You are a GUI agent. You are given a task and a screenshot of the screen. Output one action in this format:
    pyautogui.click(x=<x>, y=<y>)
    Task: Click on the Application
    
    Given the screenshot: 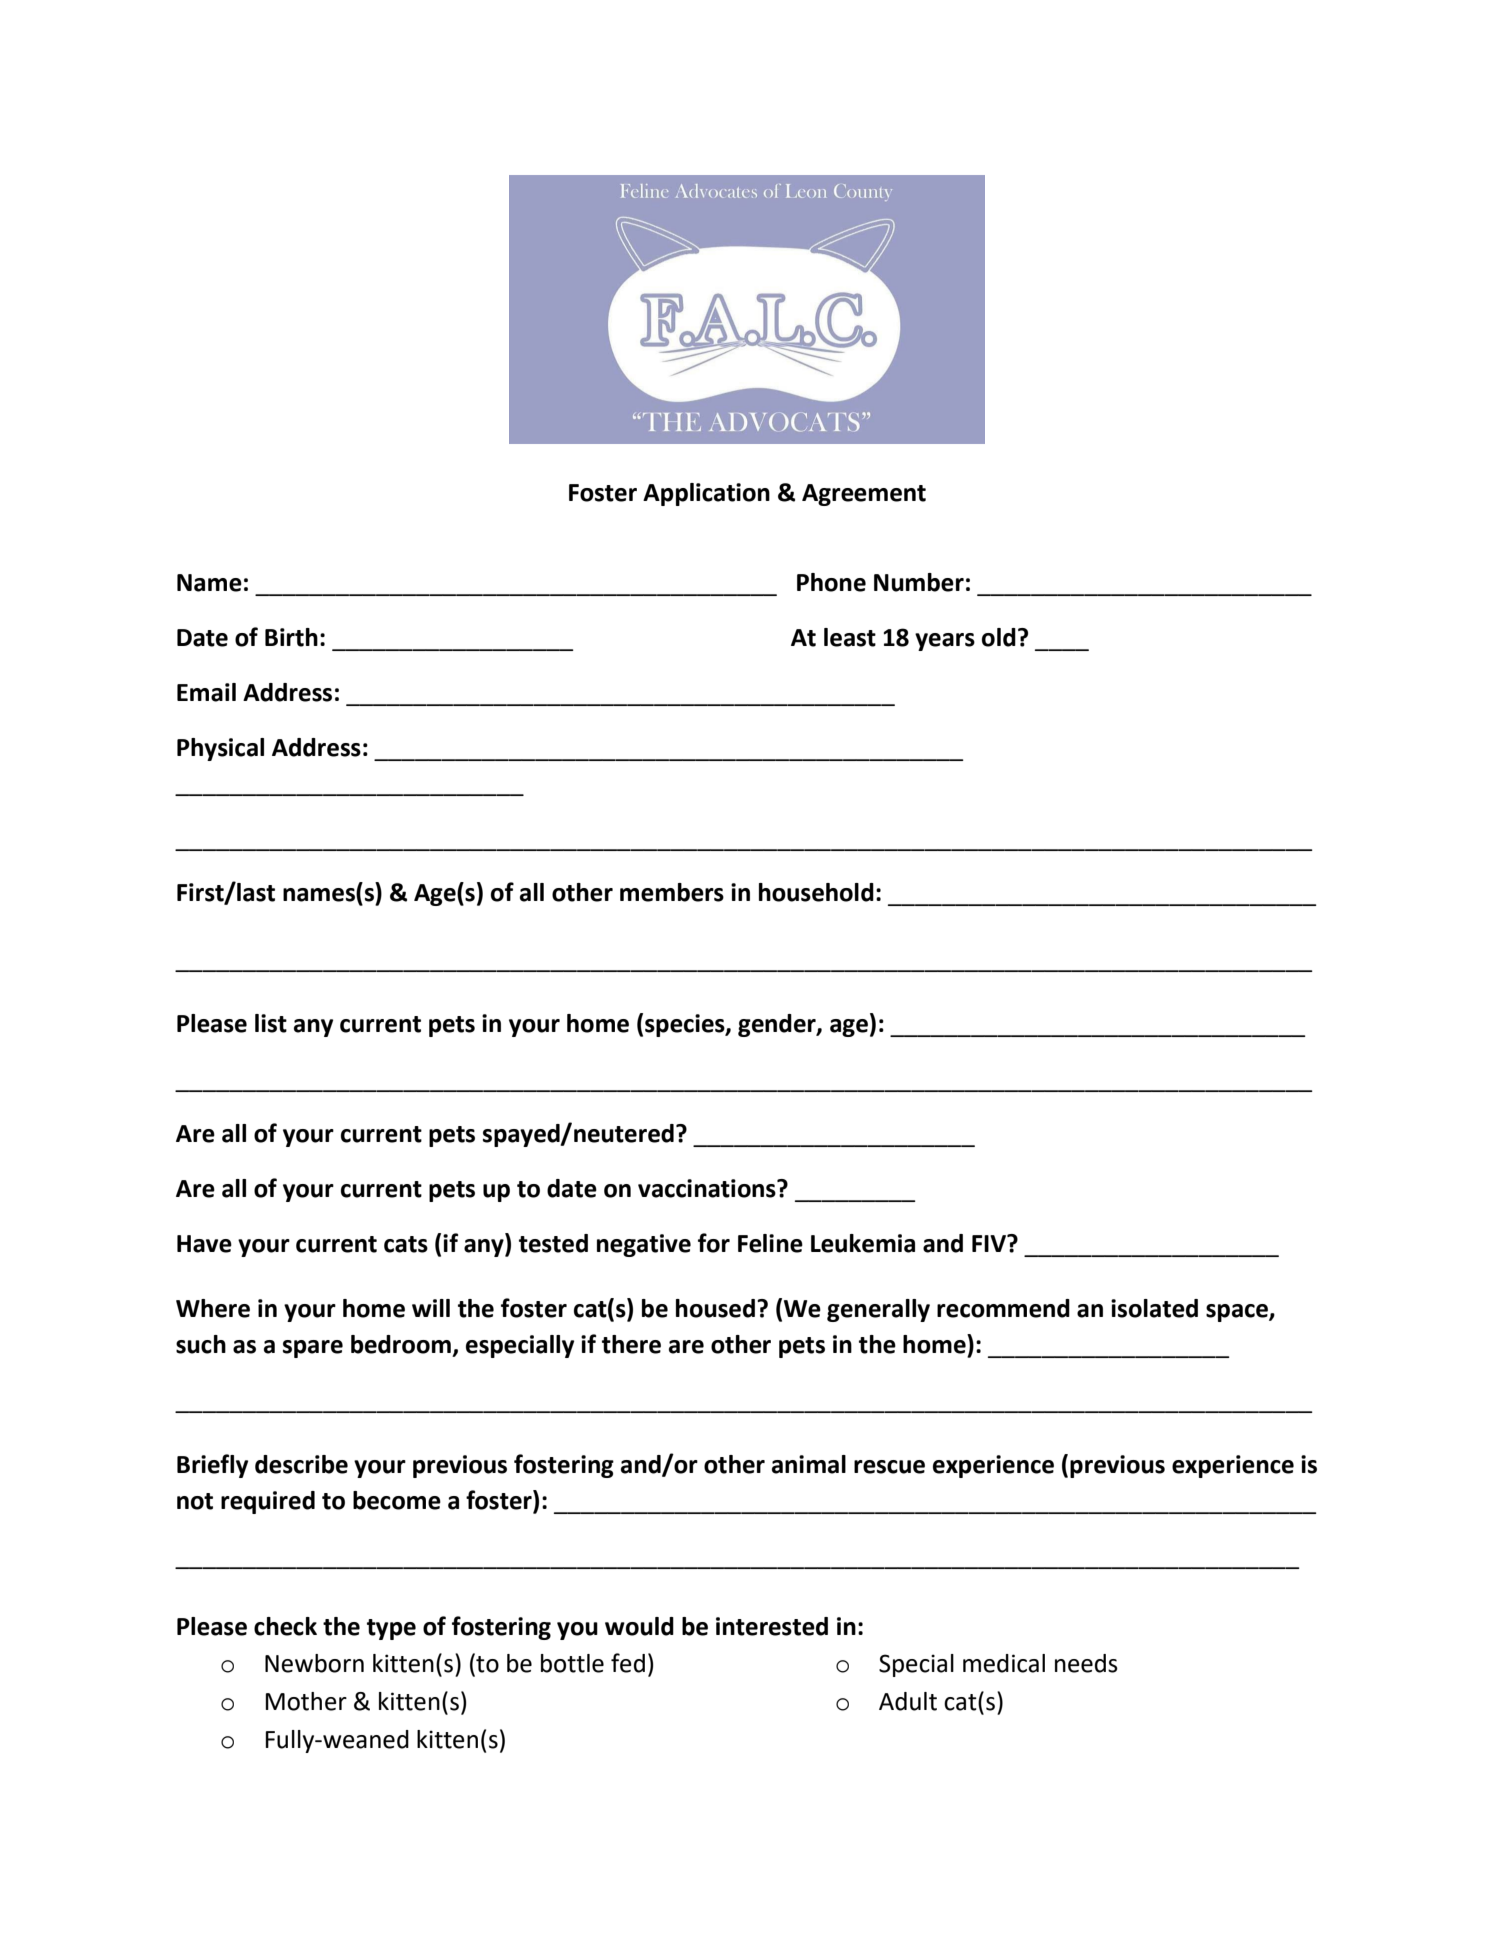 What is the action you would take?
    pyautogui.click(x=706, y=494)
